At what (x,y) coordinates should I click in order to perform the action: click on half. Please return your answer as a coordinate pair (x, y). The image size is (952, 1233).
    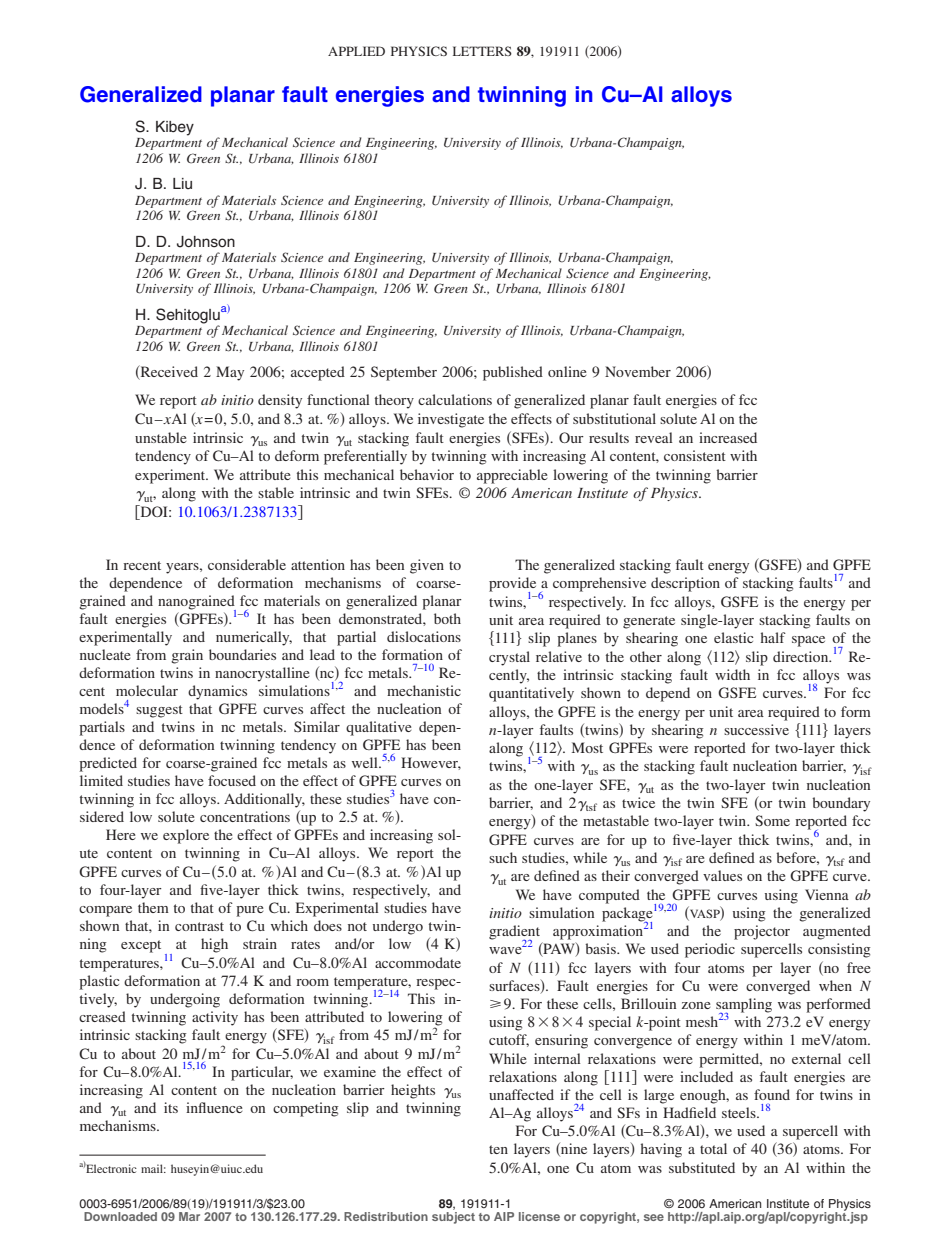
    Looking at the image, I should click on (773, 637).
